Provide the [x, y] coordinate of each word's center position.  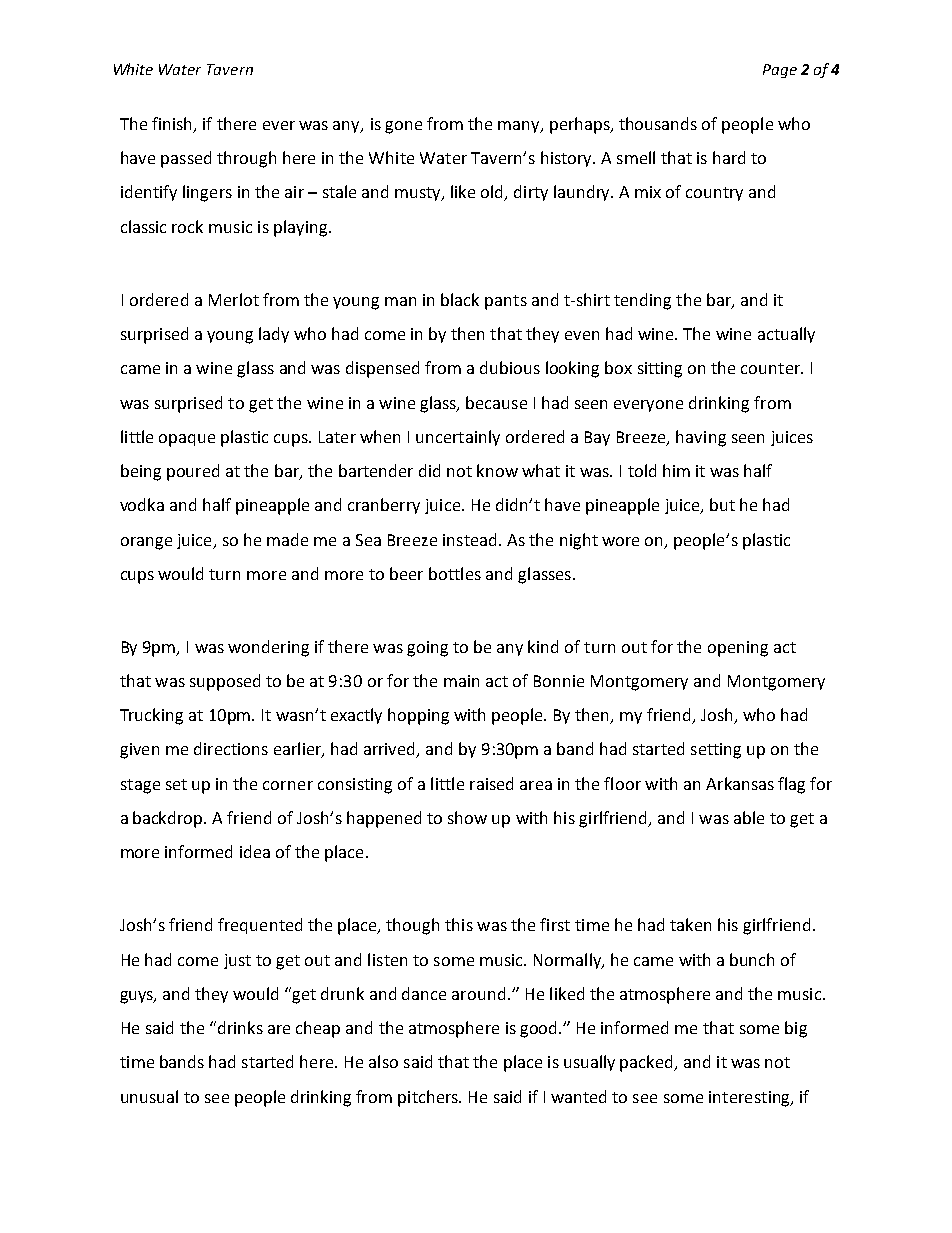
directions [231, 748]
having [701, 438]
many [520, 127]
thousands [658, 123]
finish [173, 125]
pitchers [429, 1098]
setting [716, 751]
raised [491, 783]
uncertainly [458, 438]
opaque [187, 440]
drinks [239, 1027]
